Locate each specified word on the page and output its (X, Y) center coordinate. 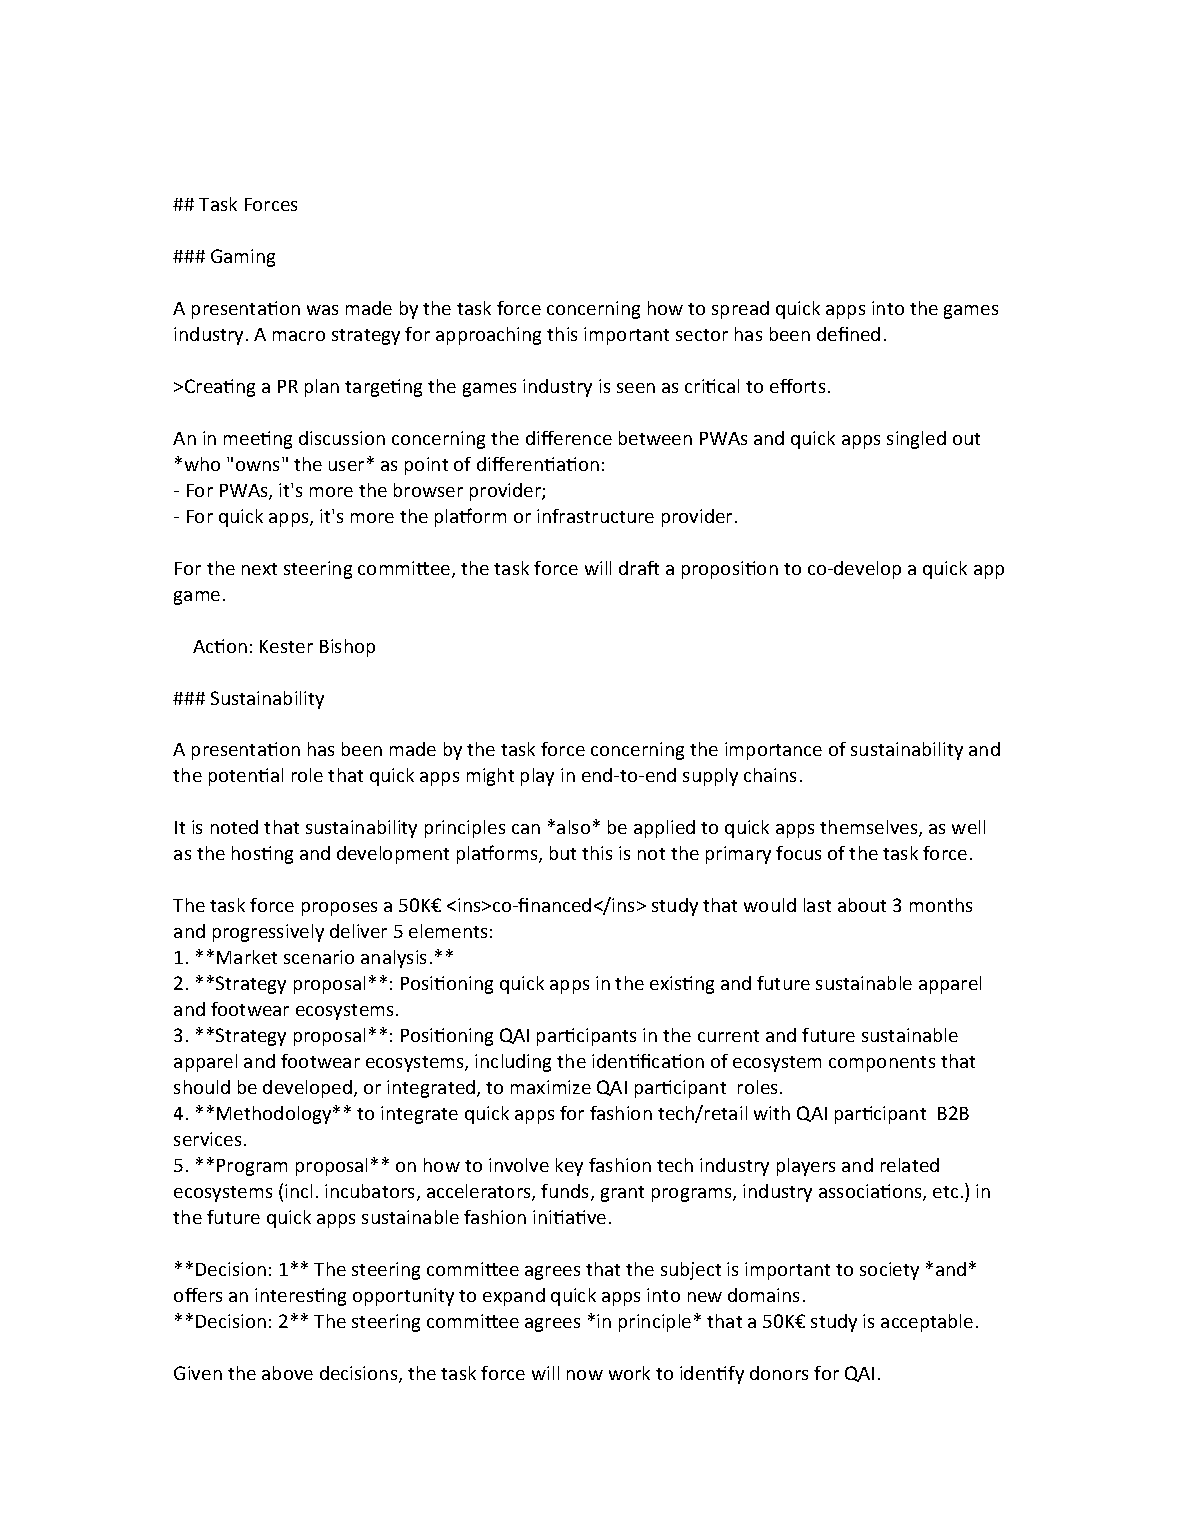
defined (848, 334)
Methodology (275, 1115)
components (882, 1064)
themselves (870, 828)
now (585, 1375)
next (259, 569)
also (573, 827)
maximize (551, 1087)
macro (299, 336)
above (287, 1373)
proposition (730, 570)
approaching (488, 336)
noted (234, 827)
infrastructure (595, 516)
